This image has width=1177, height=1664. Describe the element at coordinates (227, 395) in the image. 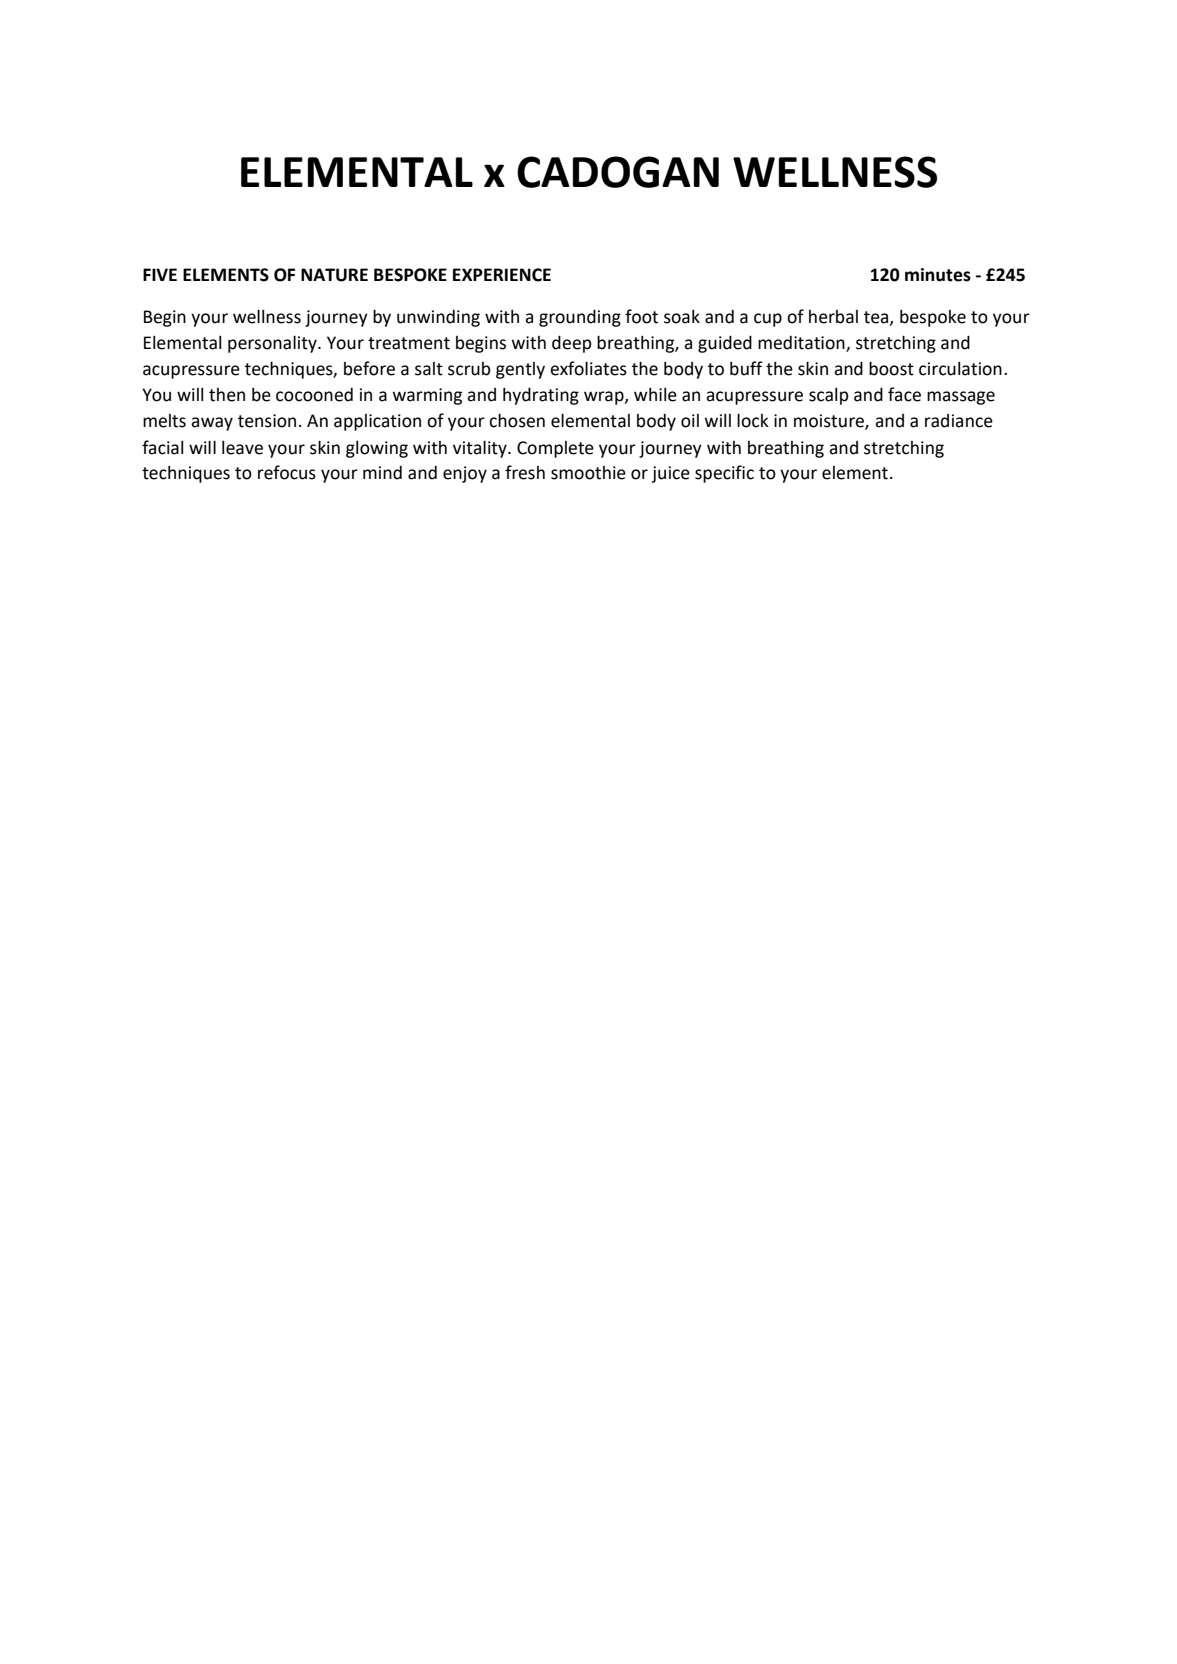

I see `then` at that location.
